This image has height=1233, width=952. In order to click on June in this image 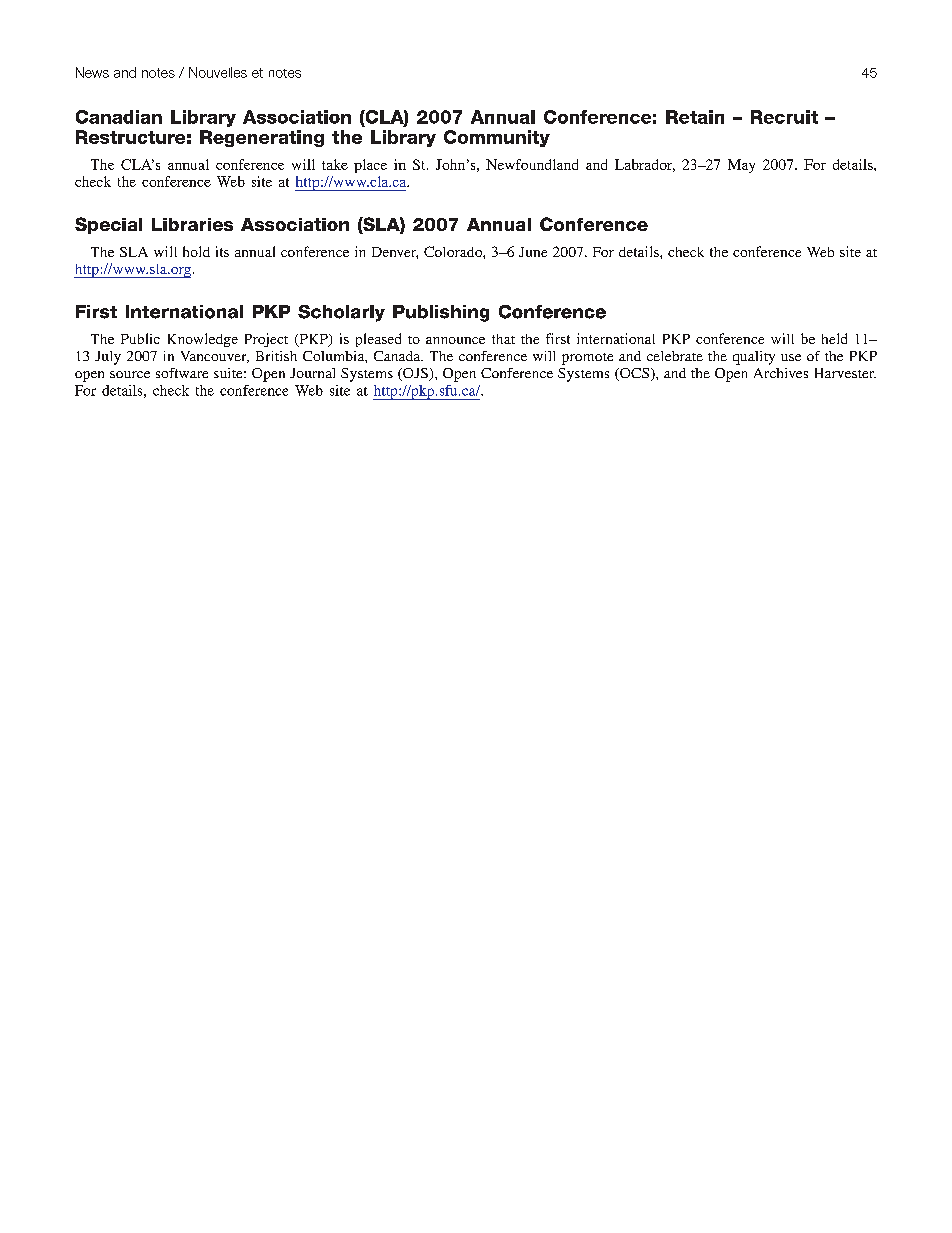, I will do `click(533, 252)`.
